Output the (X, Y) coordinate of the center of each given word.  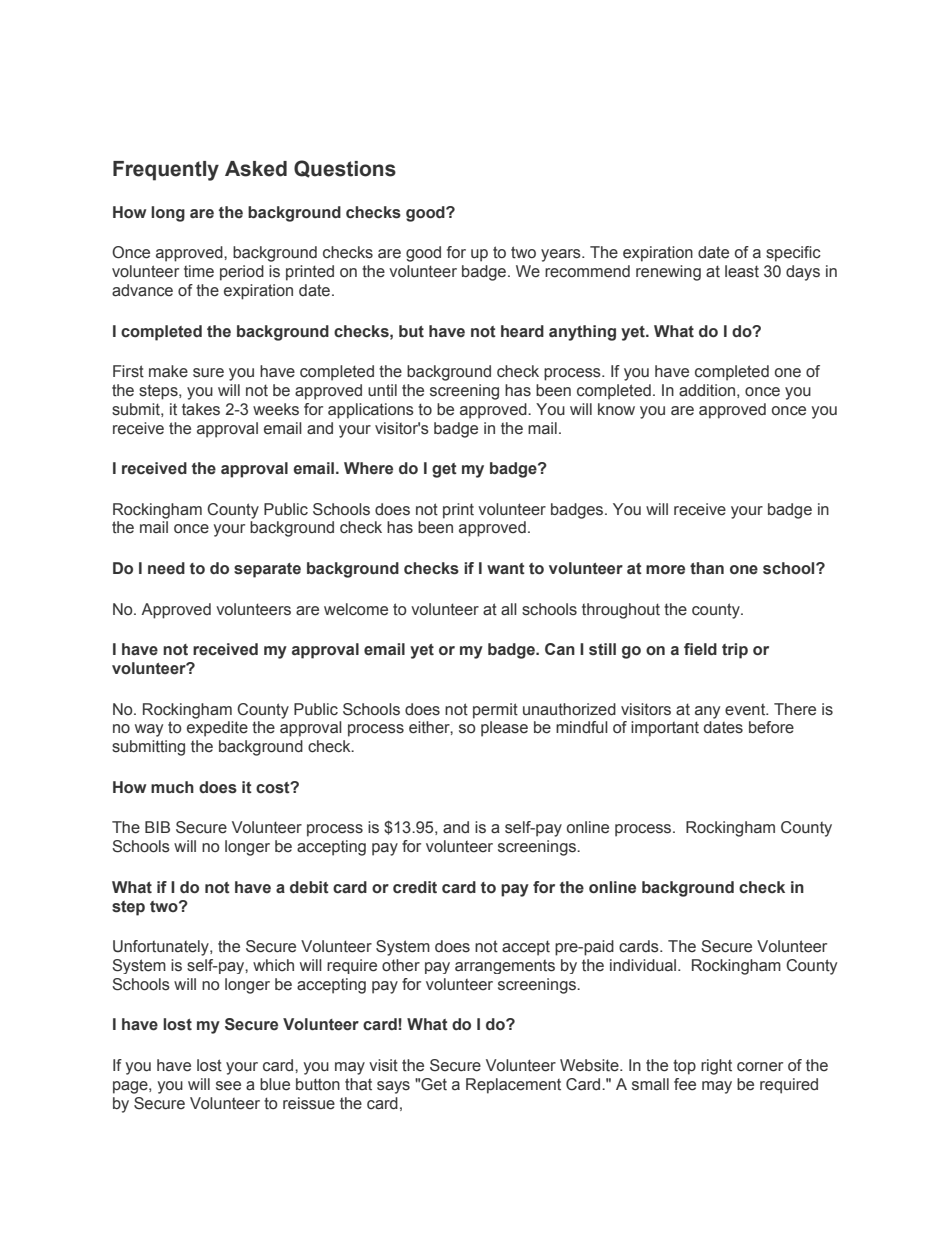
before (771, 727)
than (707, 568)
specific (793, 254)
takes (201, 409)
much (172, 787)
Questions (345, 169)
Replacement (513, 1086)
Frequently (166, 171)
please (504, 729)
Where (368, 468)
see (228, 1086)
